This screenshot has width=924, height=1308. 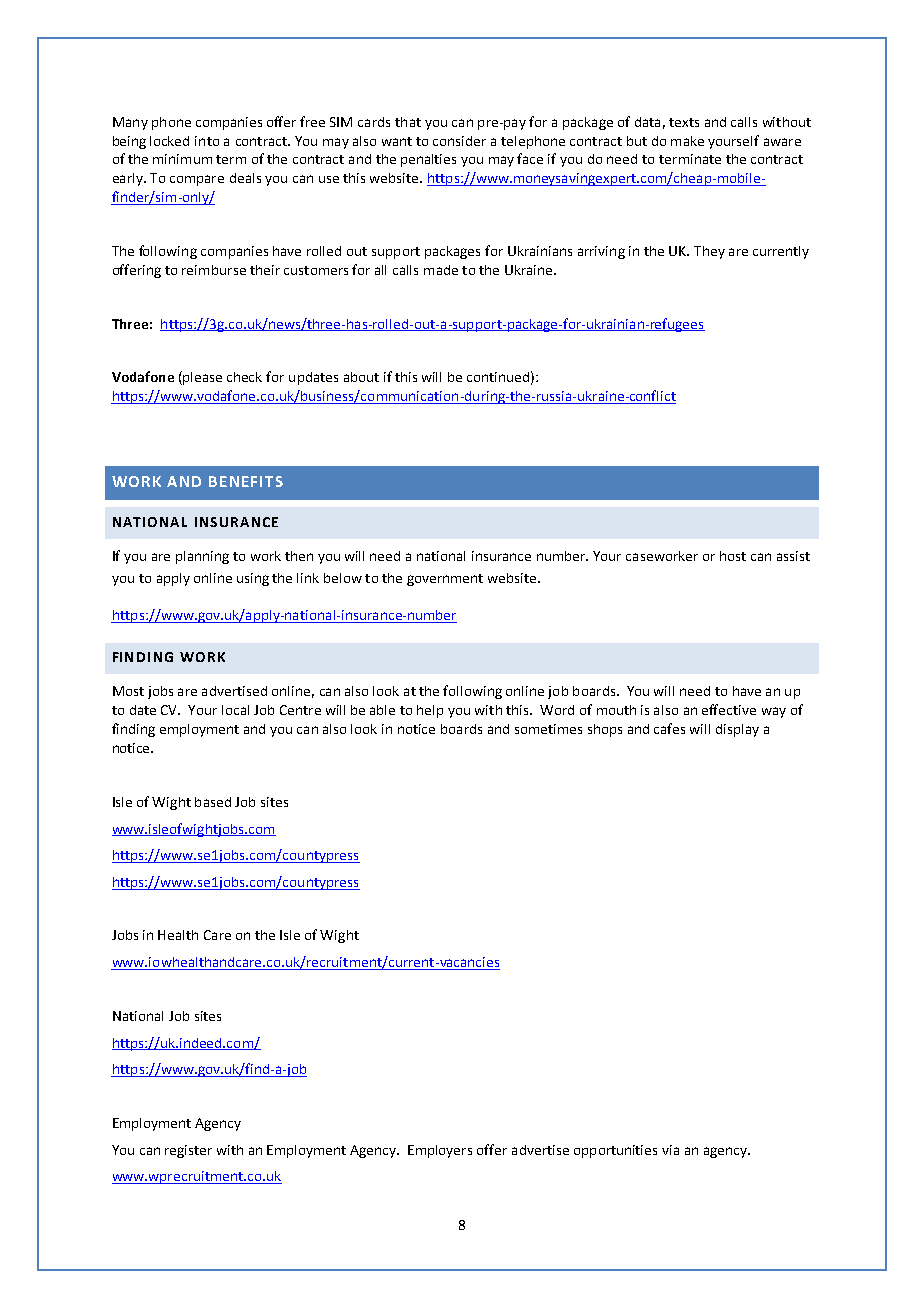 What do you see at coordinates (733, 556) in the screenshot?
I see `host` at bounding box center [733, 556].
